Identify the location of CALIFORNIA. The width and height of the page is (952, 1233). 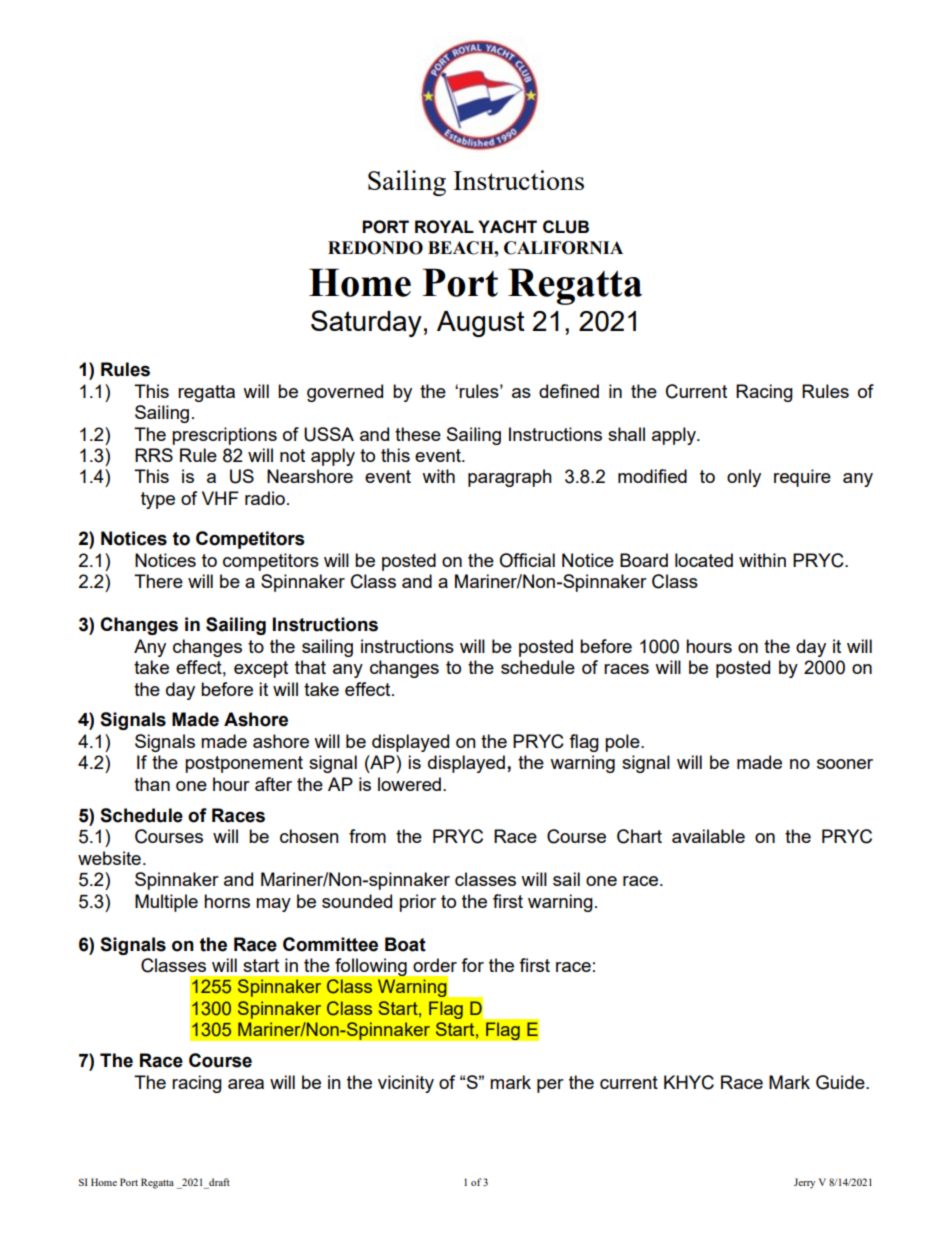
(563, 248).
